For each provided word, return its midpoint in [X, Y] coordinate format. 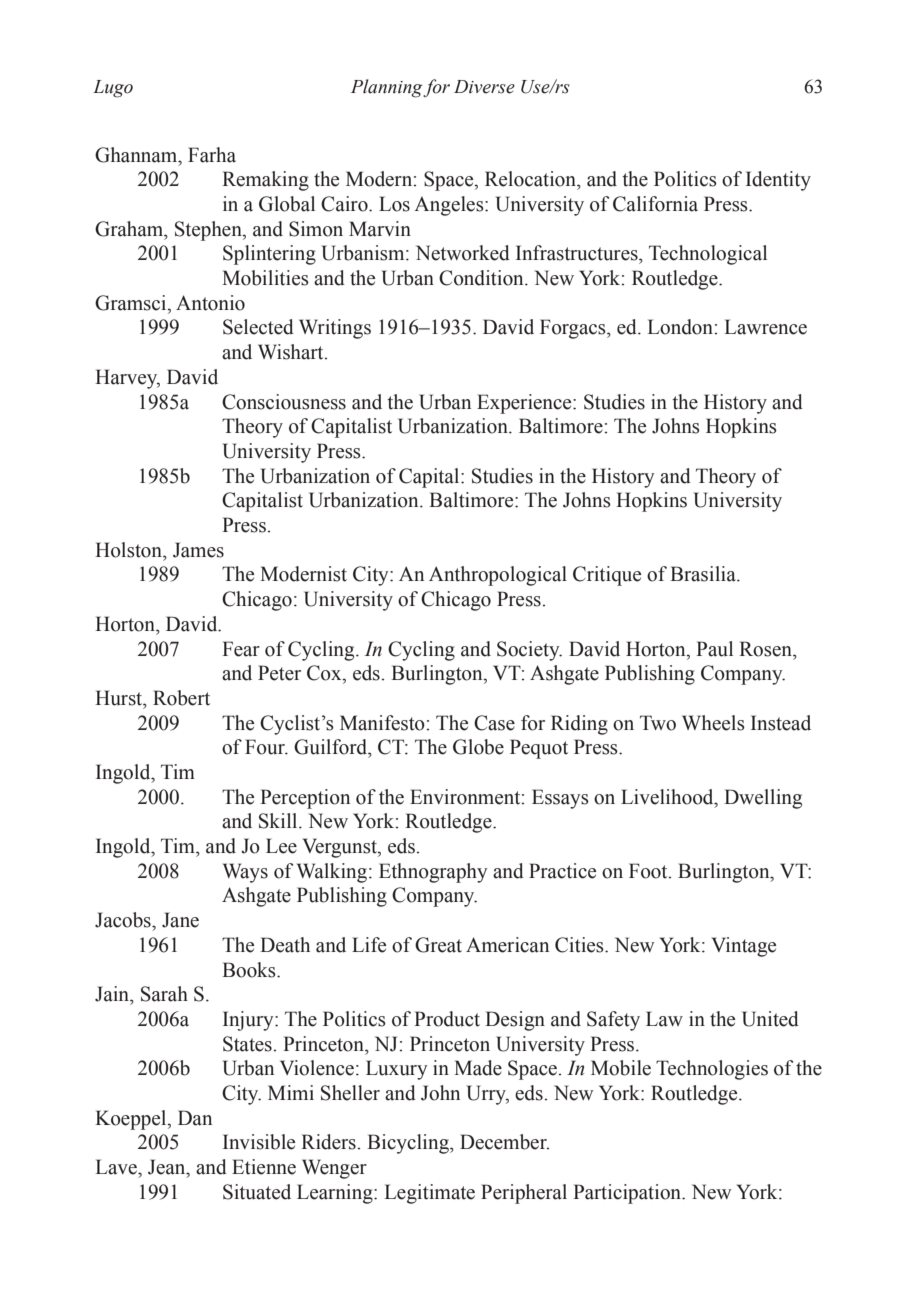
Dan [195, 1118]
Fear [241, 649]
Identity [778, 181]
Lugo [113, 89]
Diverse [484, 87]
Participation [628, 1194]
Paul [714, 649]
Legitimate [429, 1194]
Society [529, 651]
